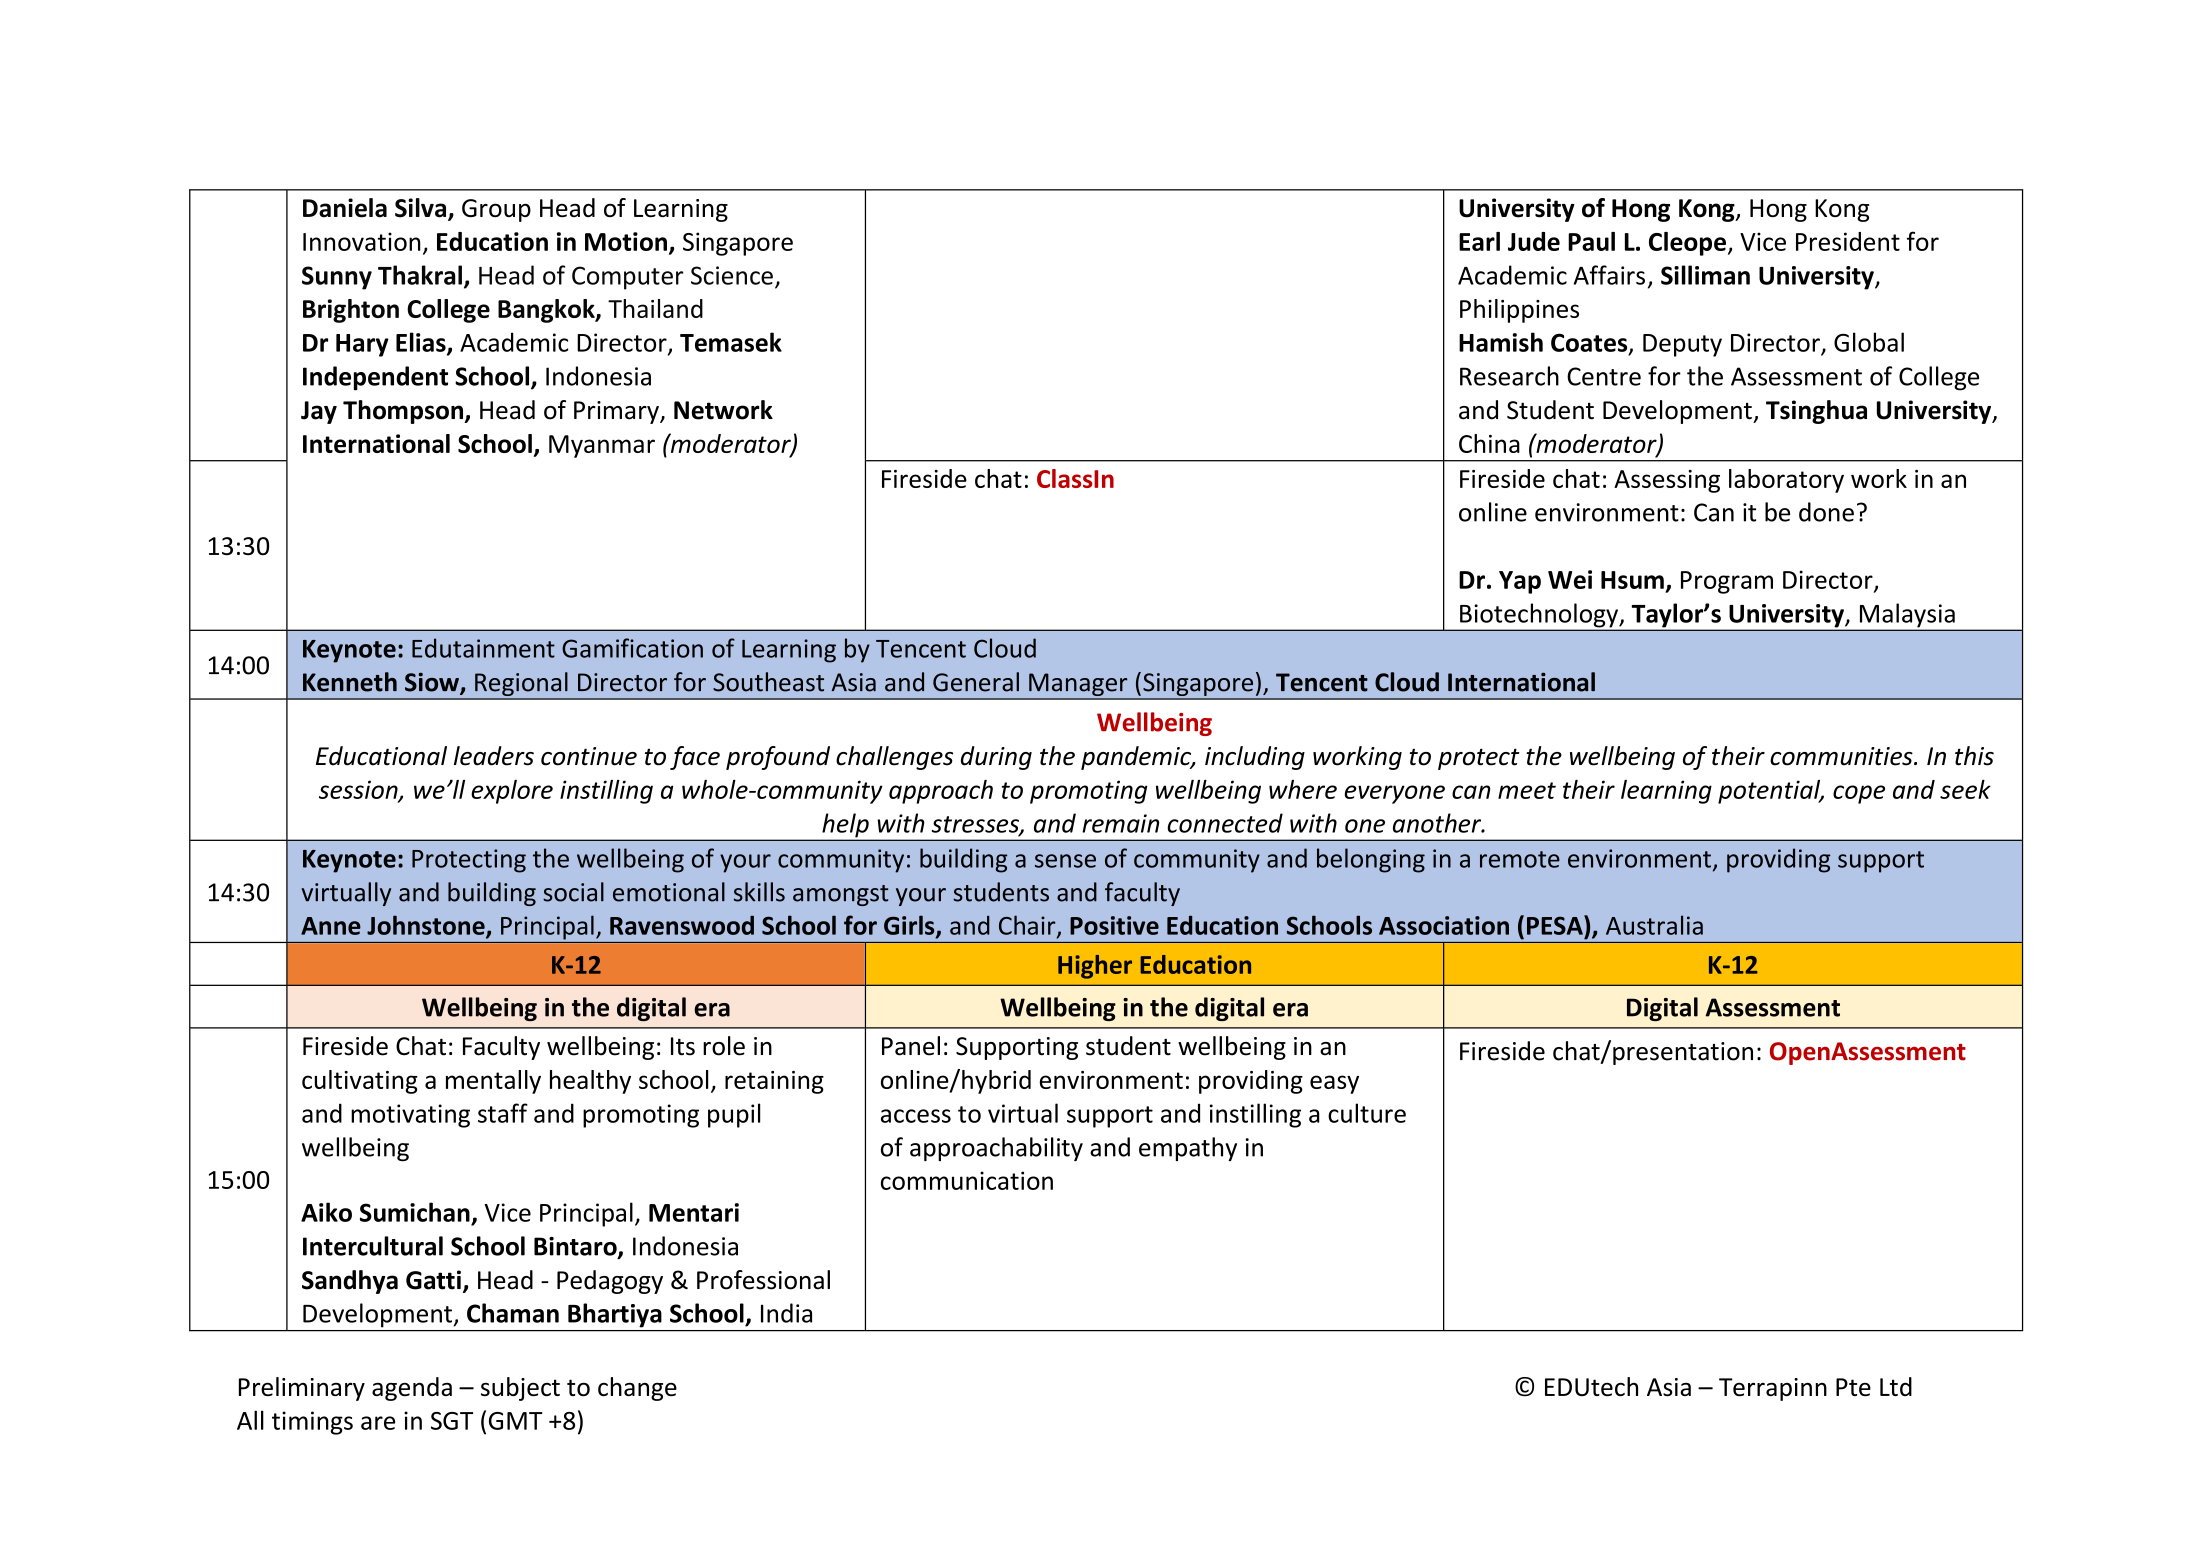 Image resolution: width=2212 pixels, height=1563 pixels. Describe the element at coordinates (976, 682) in the screenshot. I see `General` at that location.
